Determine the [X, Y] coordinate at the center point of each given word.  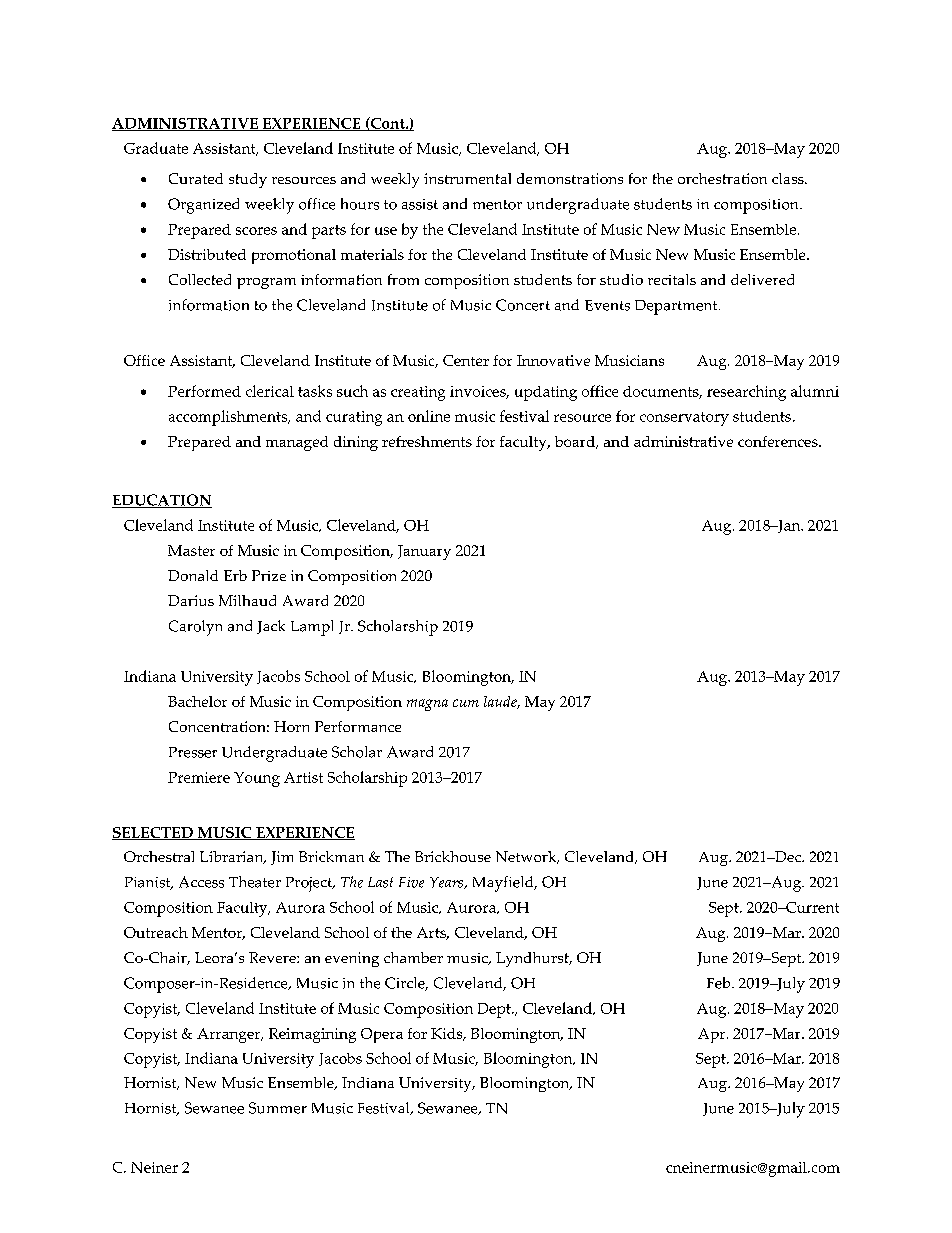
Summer [278, 1108]
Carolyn [195, 628]
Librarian [233, 857]
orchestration [722, 178]
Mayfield [504, 884]
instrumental [467, 178]
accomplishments [229, 418]
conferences [779, 441]
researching [746, 393]
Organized [203, 206]
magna [427, 705]
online [429, 416]
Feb [720, 983]
